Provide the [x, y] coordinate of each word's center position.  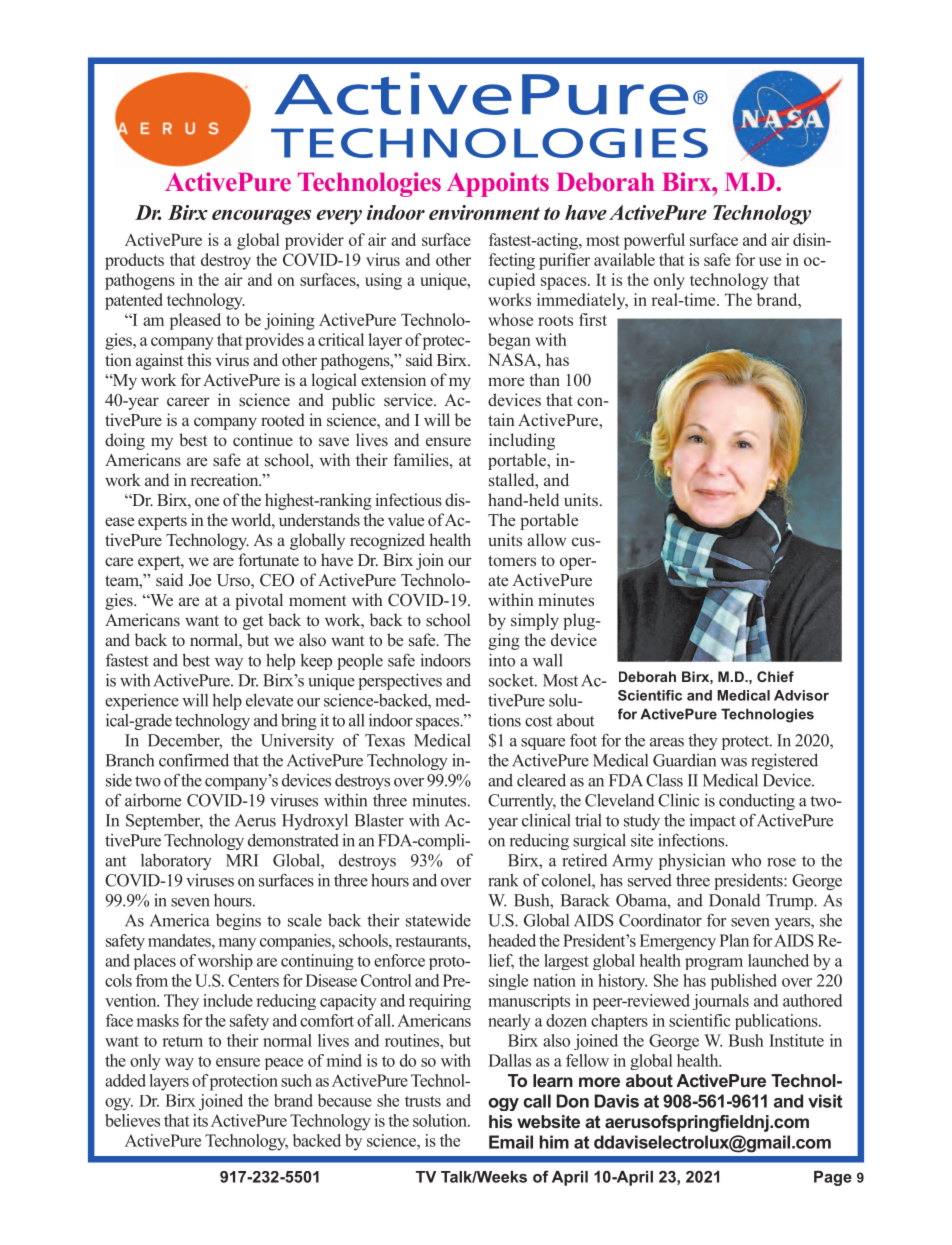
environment [484, 212]
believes [132, 1120]
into [502, 660]
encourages [261, 217]
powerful [654, 241]
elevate [269, 700]
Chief [775, 676]
